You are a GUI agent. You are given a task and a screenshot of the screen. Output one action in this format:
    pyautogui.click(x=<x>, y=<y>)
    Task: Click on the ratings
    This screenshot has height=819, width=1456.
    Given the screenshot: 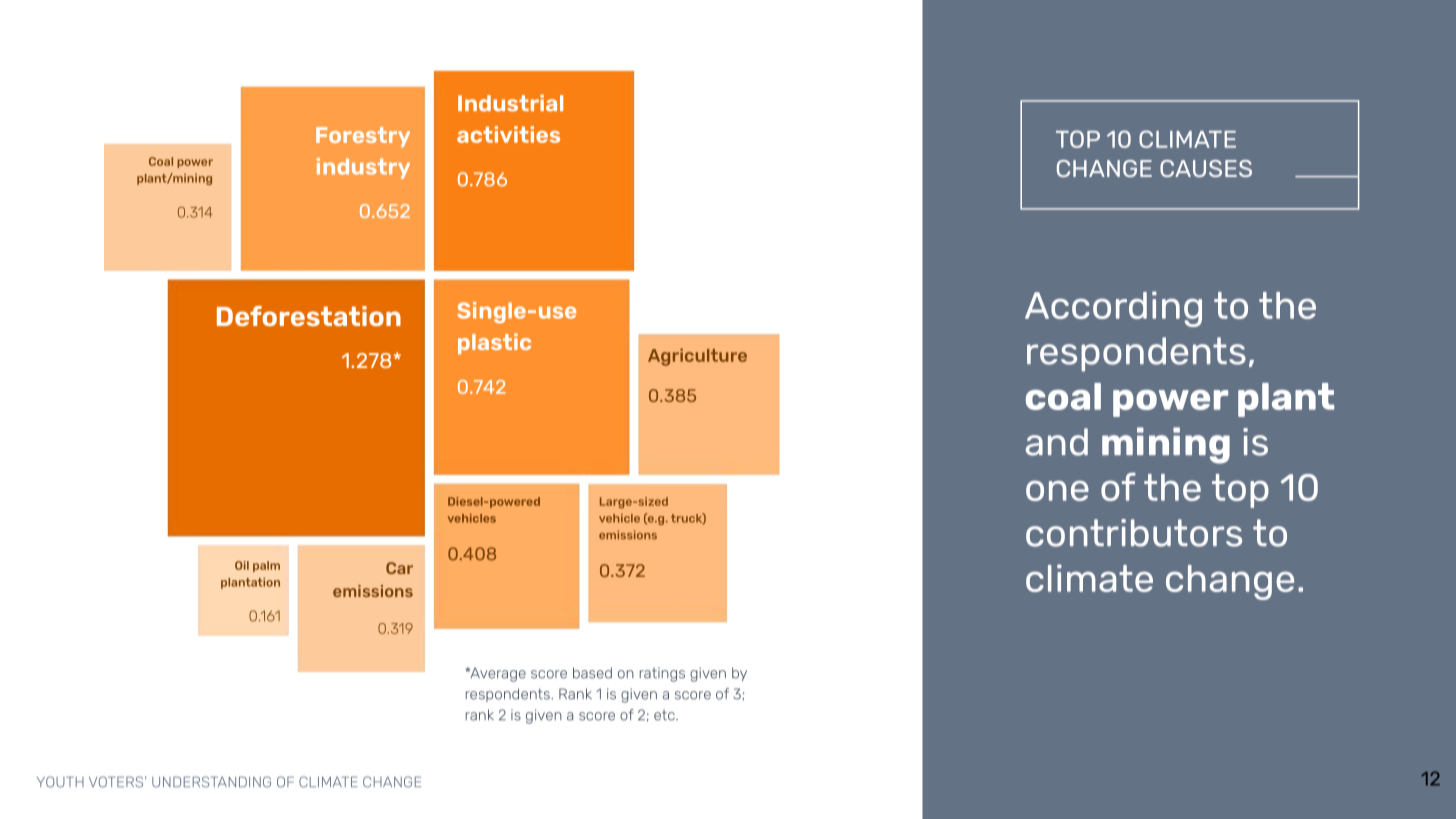 What is the action you would take?
    pyautogui.click(x=662, y=674)
